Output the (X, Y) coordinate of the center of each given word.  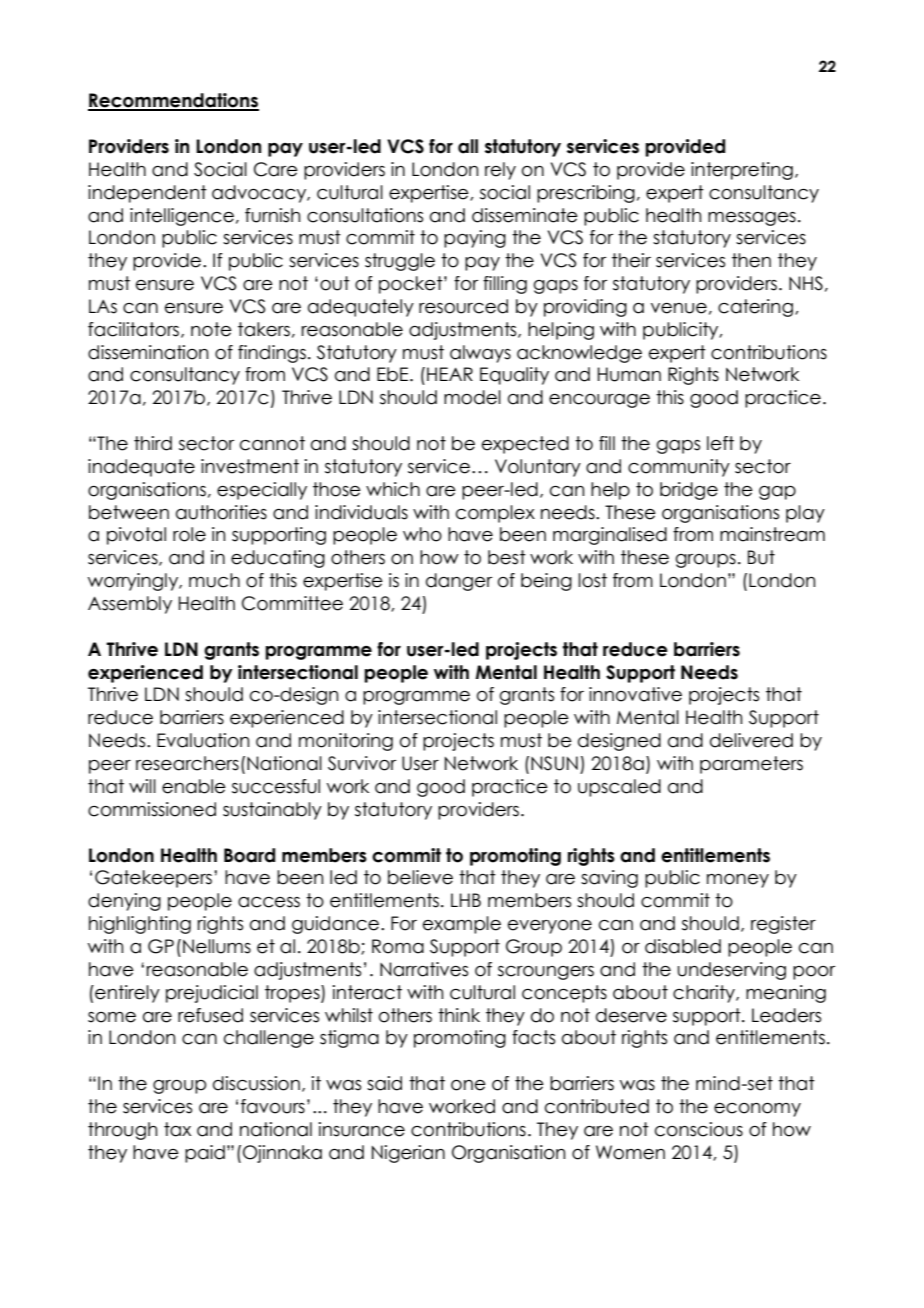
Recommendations (173, 101)
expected (525, 445)
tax (177, 1129)
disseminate (525, 215)
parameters (751, 765)
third (153, 443)
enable (194, 786)
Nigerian (408, 1154)
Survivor (362, 763)
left (720, 443)
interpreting (742, 171)
